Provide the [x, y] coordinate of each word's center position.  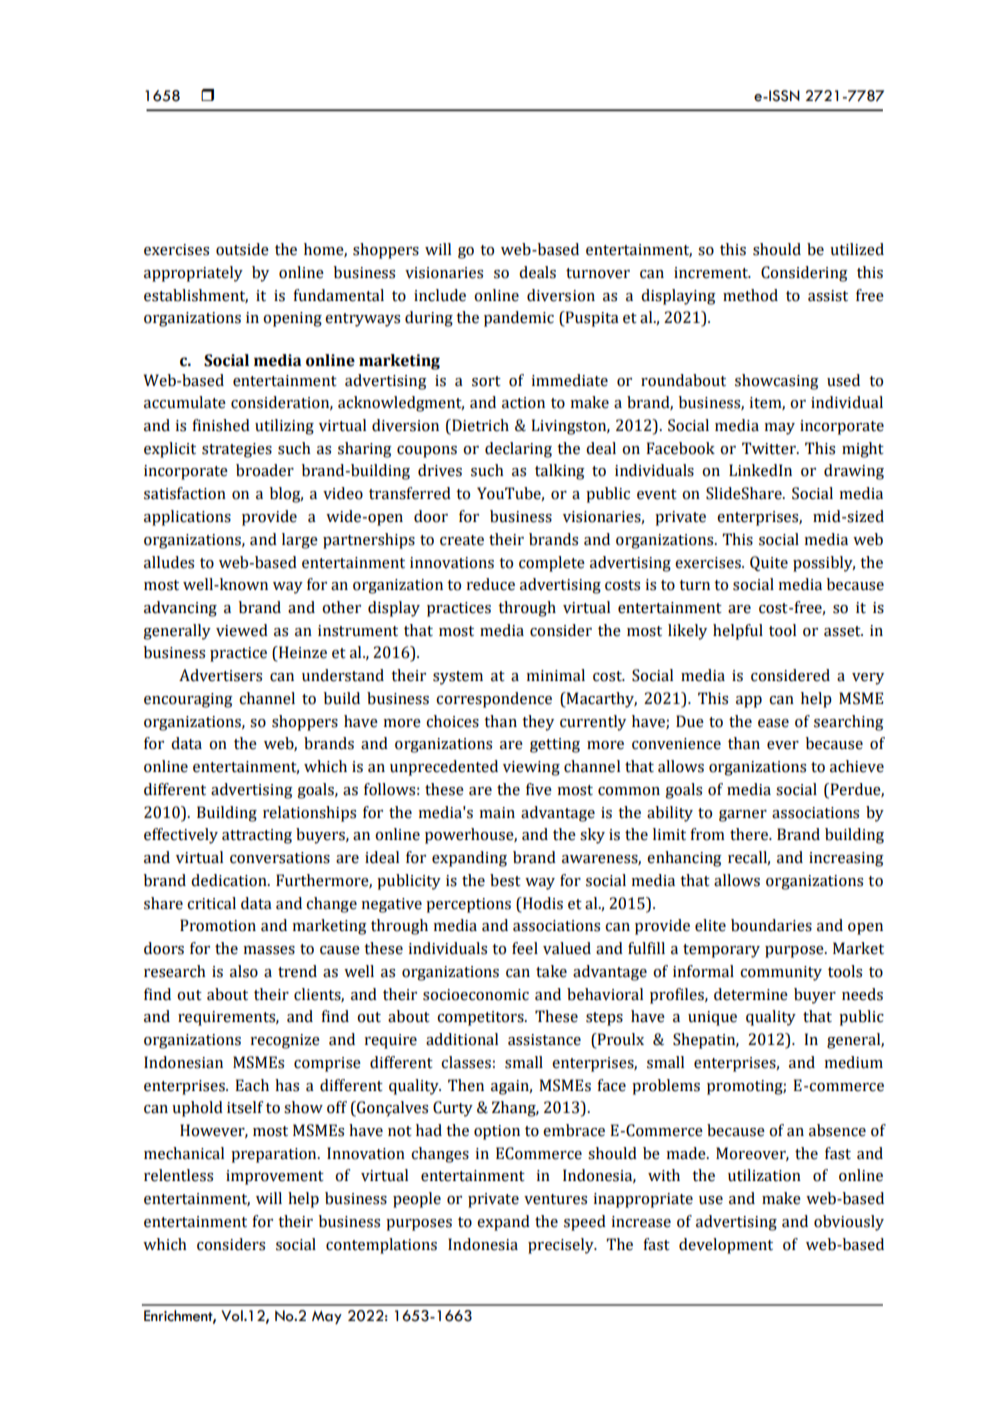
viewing [531, 768]
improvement [275, 1177]
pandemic [519, 319]
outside [242, 249]
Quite [769, 563]
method [750, 295]
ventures [555, 1199]
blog [286, 495]
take [551, 971]
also [244, 971]
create [462, 540]
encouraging [188, 700]
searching [849, 723]
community [781, 973]
